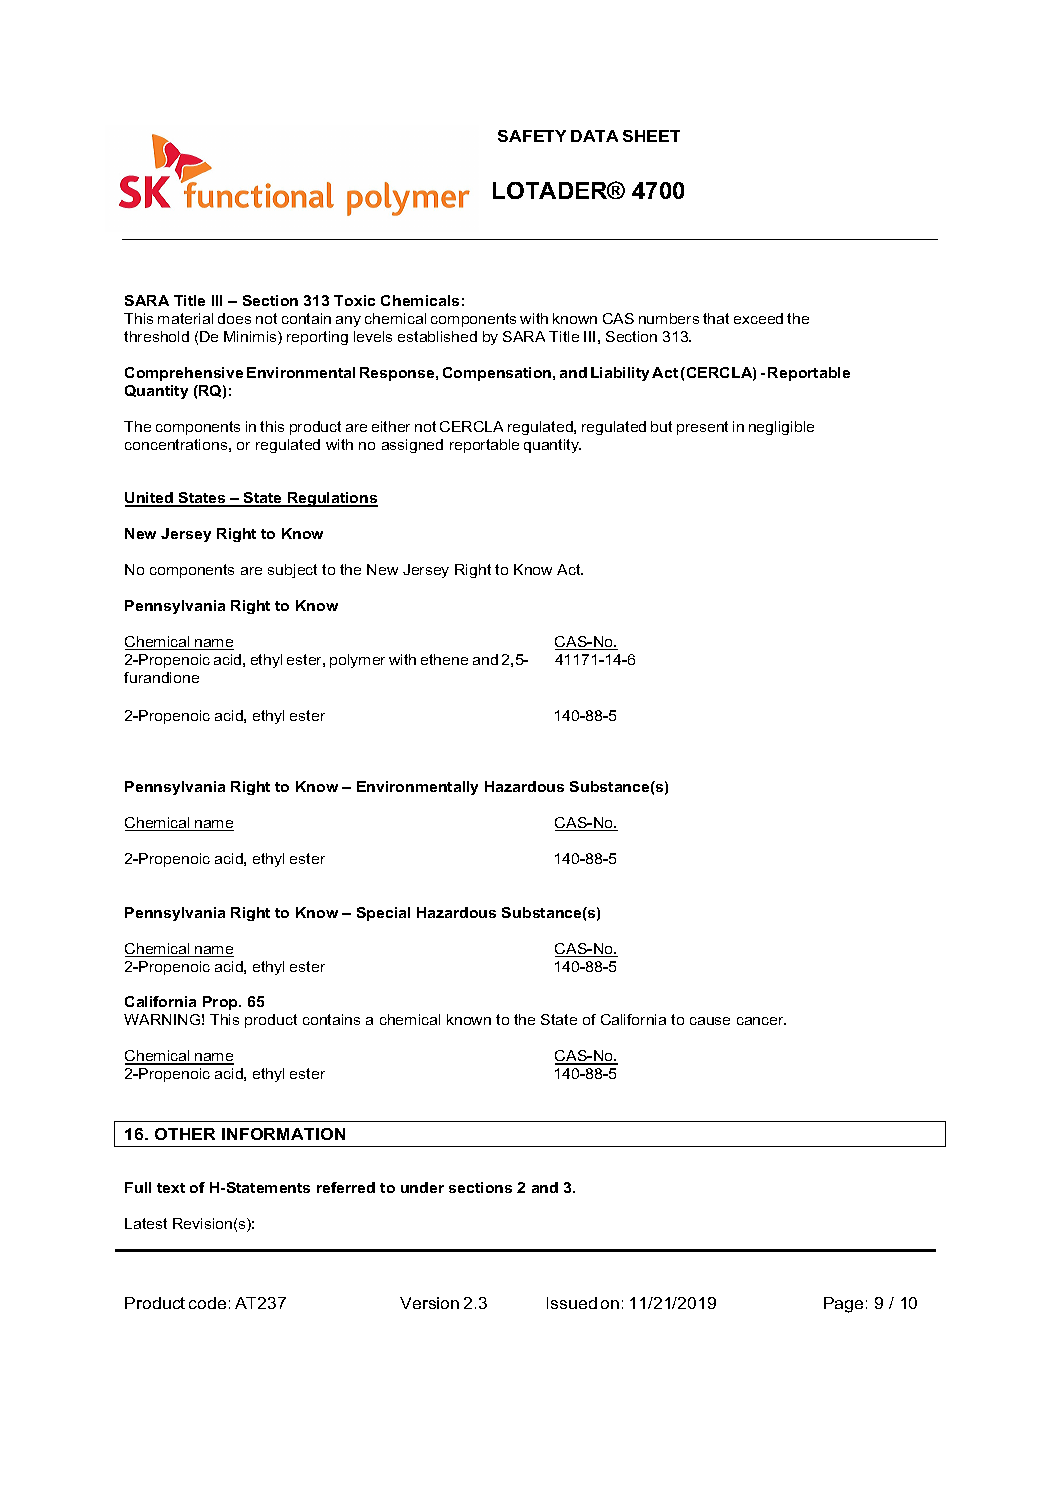 The image size is (1060, 1500). Describe the element at coordinates (383, 914) in the screenshot. I see `Special` at that location.
